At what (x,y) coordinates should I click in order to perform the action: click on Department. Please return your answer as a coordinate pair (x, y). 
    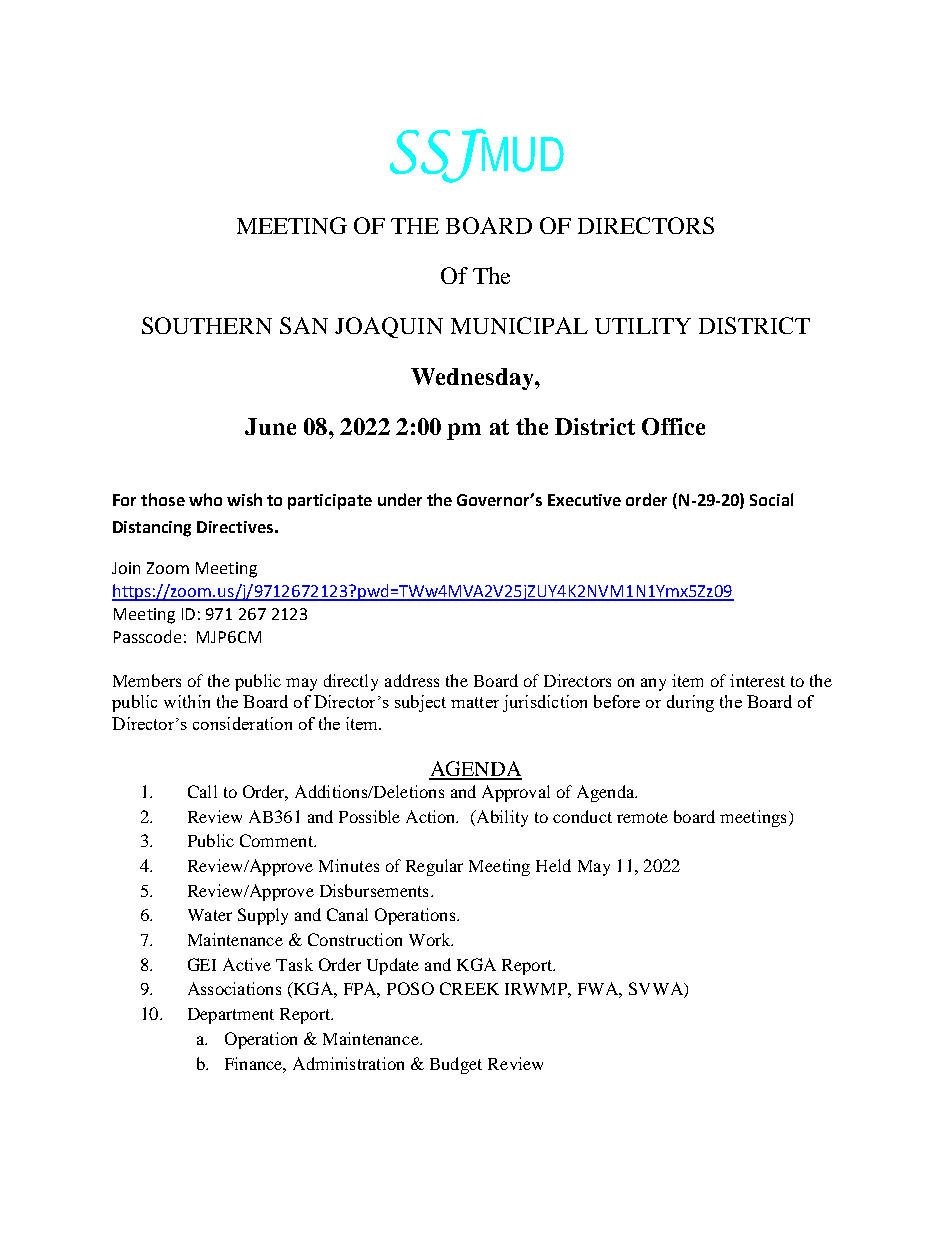
    Looking at the image, I should click on (231, 1016).
